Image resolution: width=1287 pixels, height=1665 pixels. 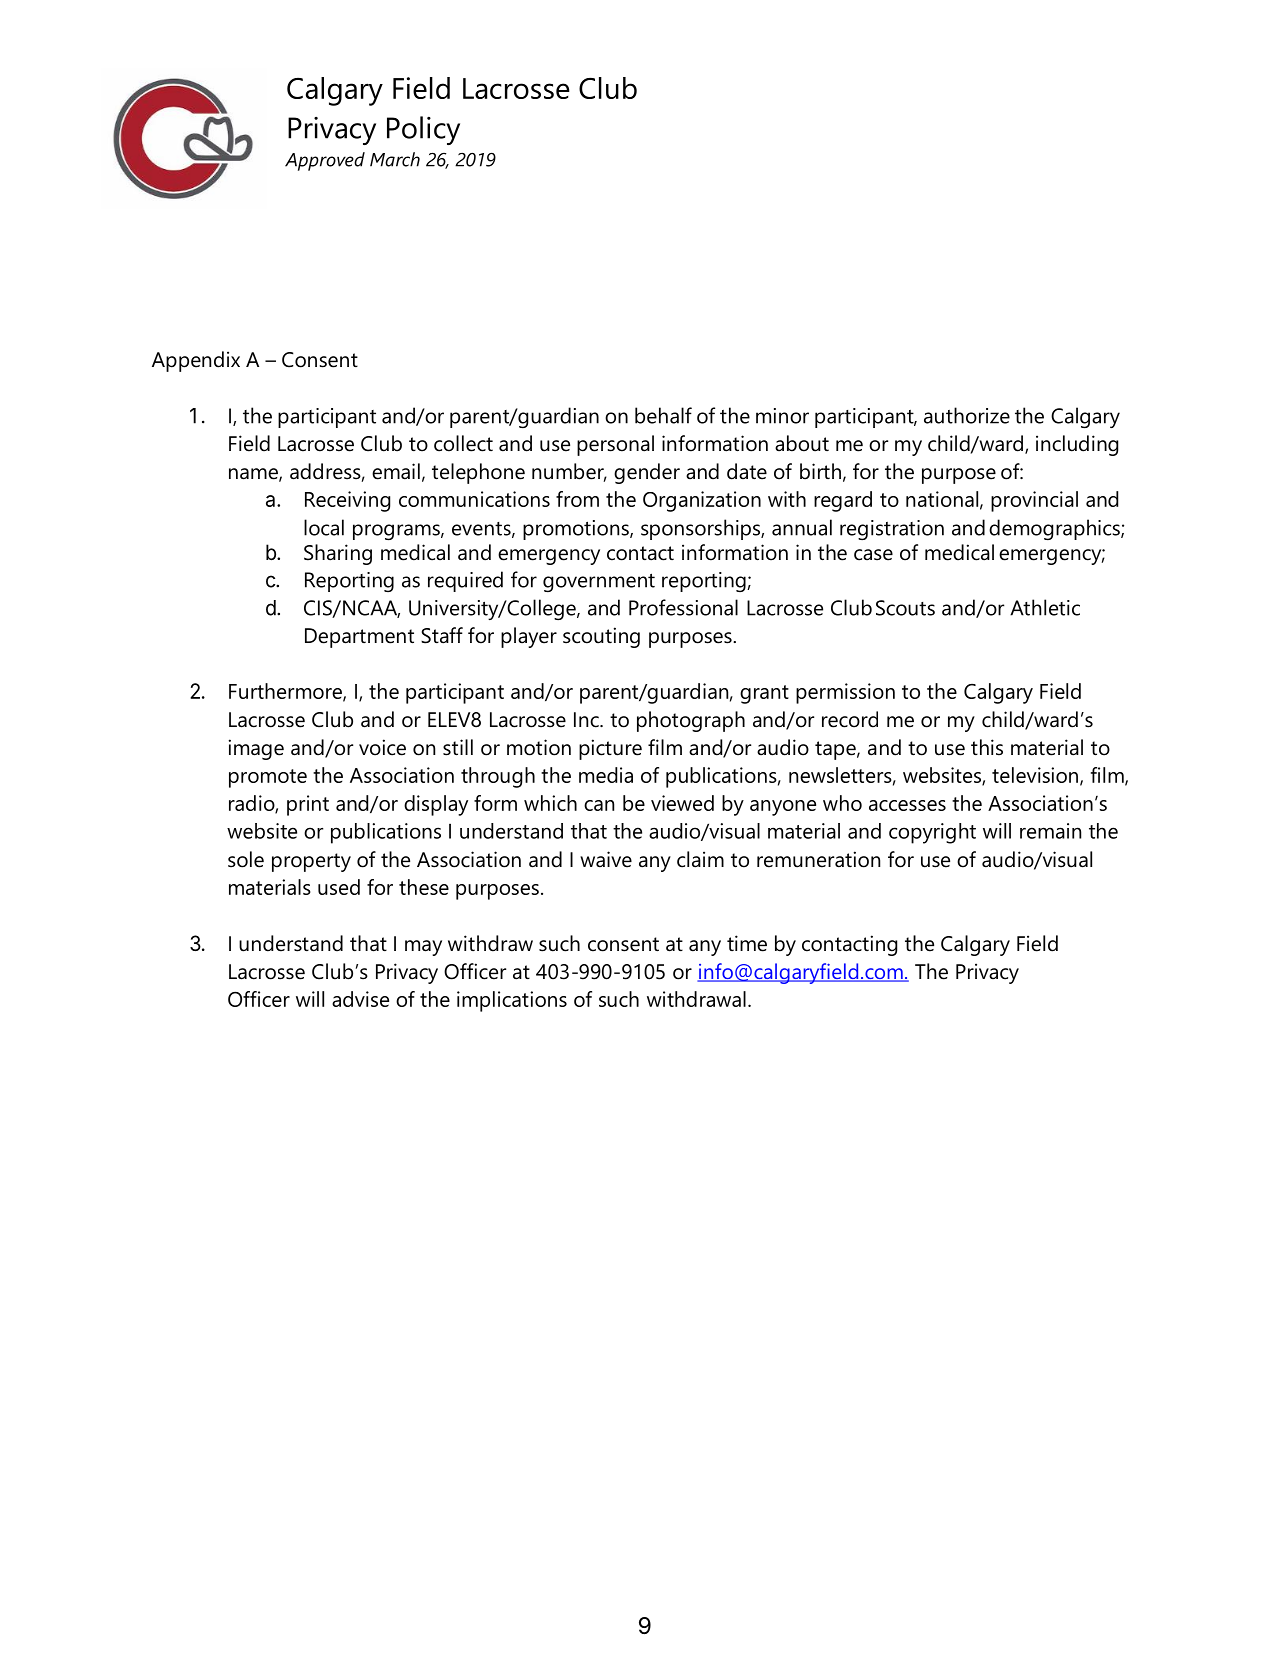 I want to click on advise, so click(x=360, y=999).
